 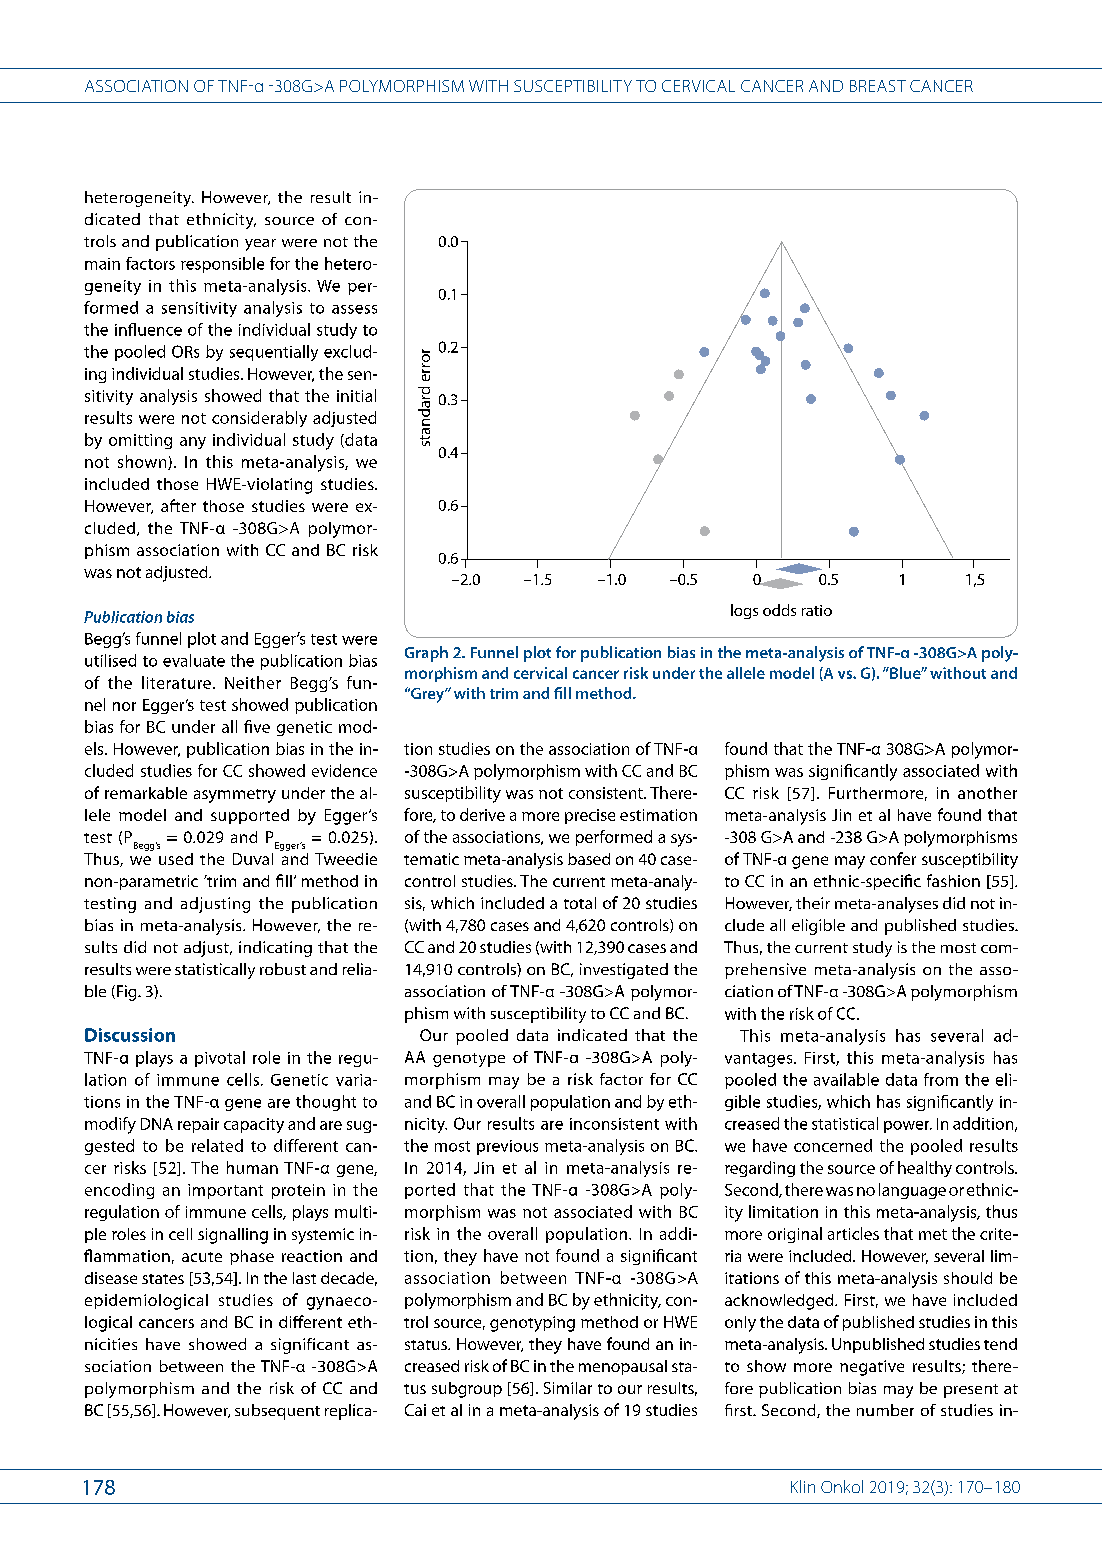 I want to click on assess, so click(x=354, y=309).
